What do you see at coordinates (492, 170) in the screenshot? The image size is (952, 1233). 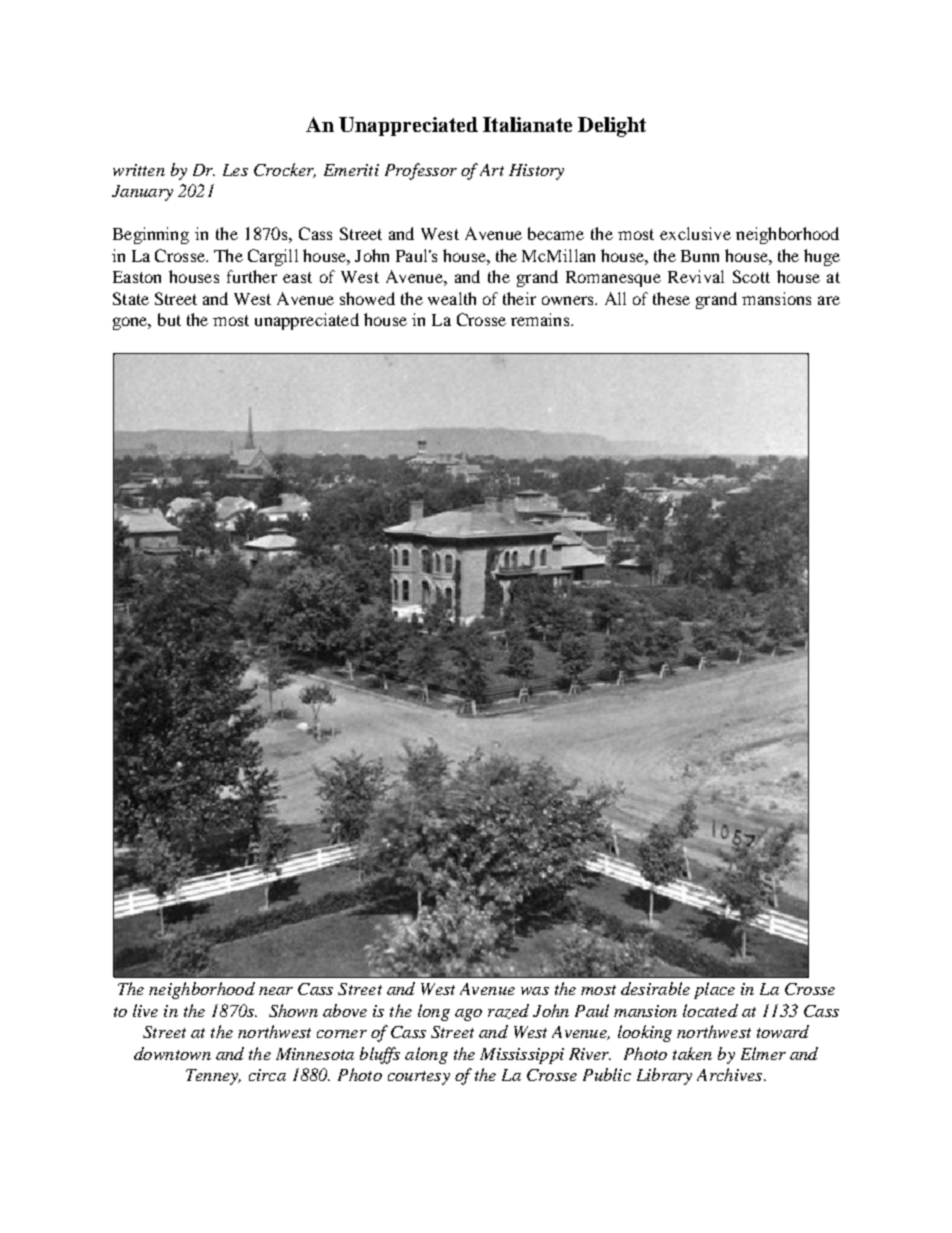 I see `Art` at bounding box center [492, 170].
